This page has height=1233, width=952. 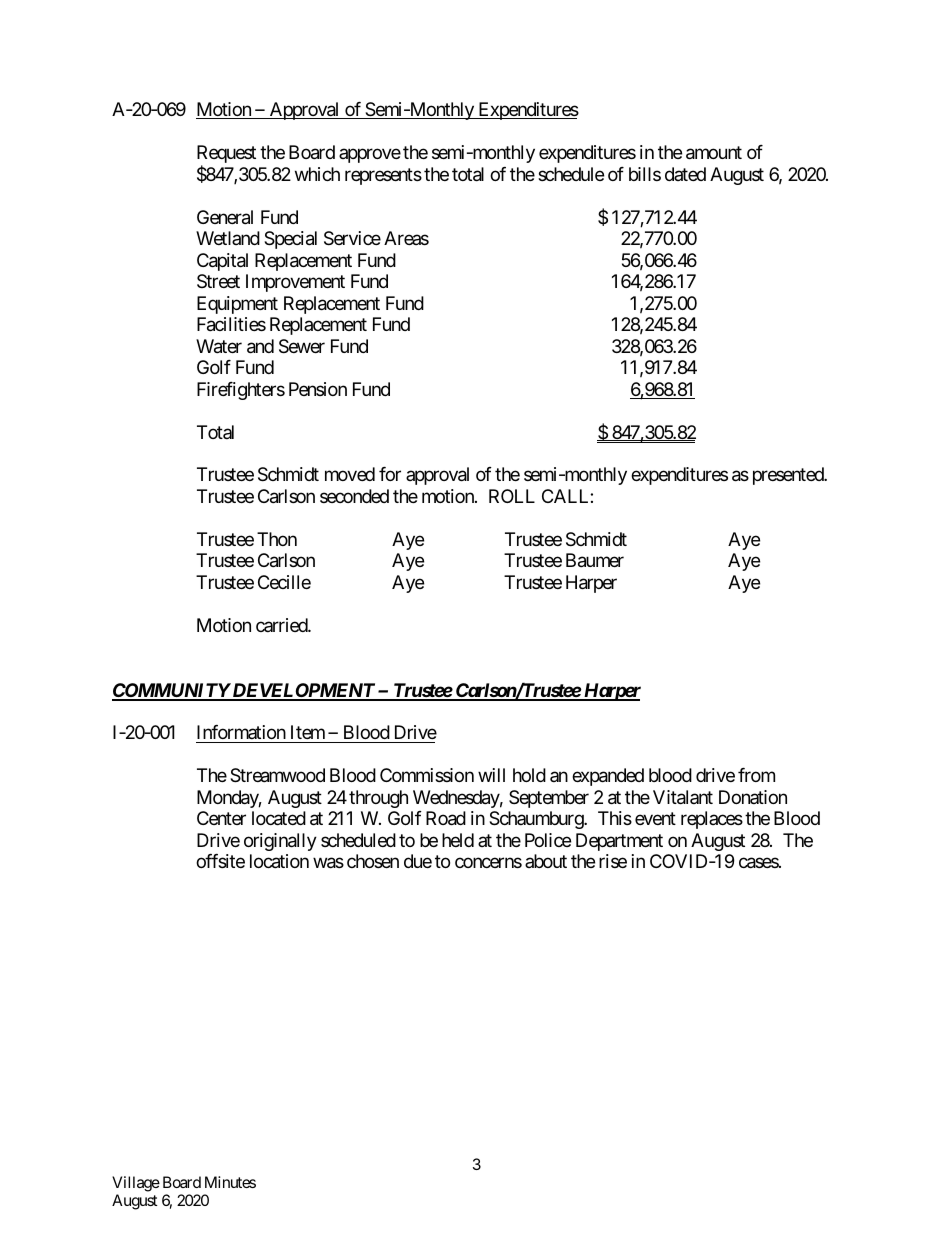 What do you see at coordinates (685, 174) in the page?
I see `dated` at bounding box center [685, 174].
